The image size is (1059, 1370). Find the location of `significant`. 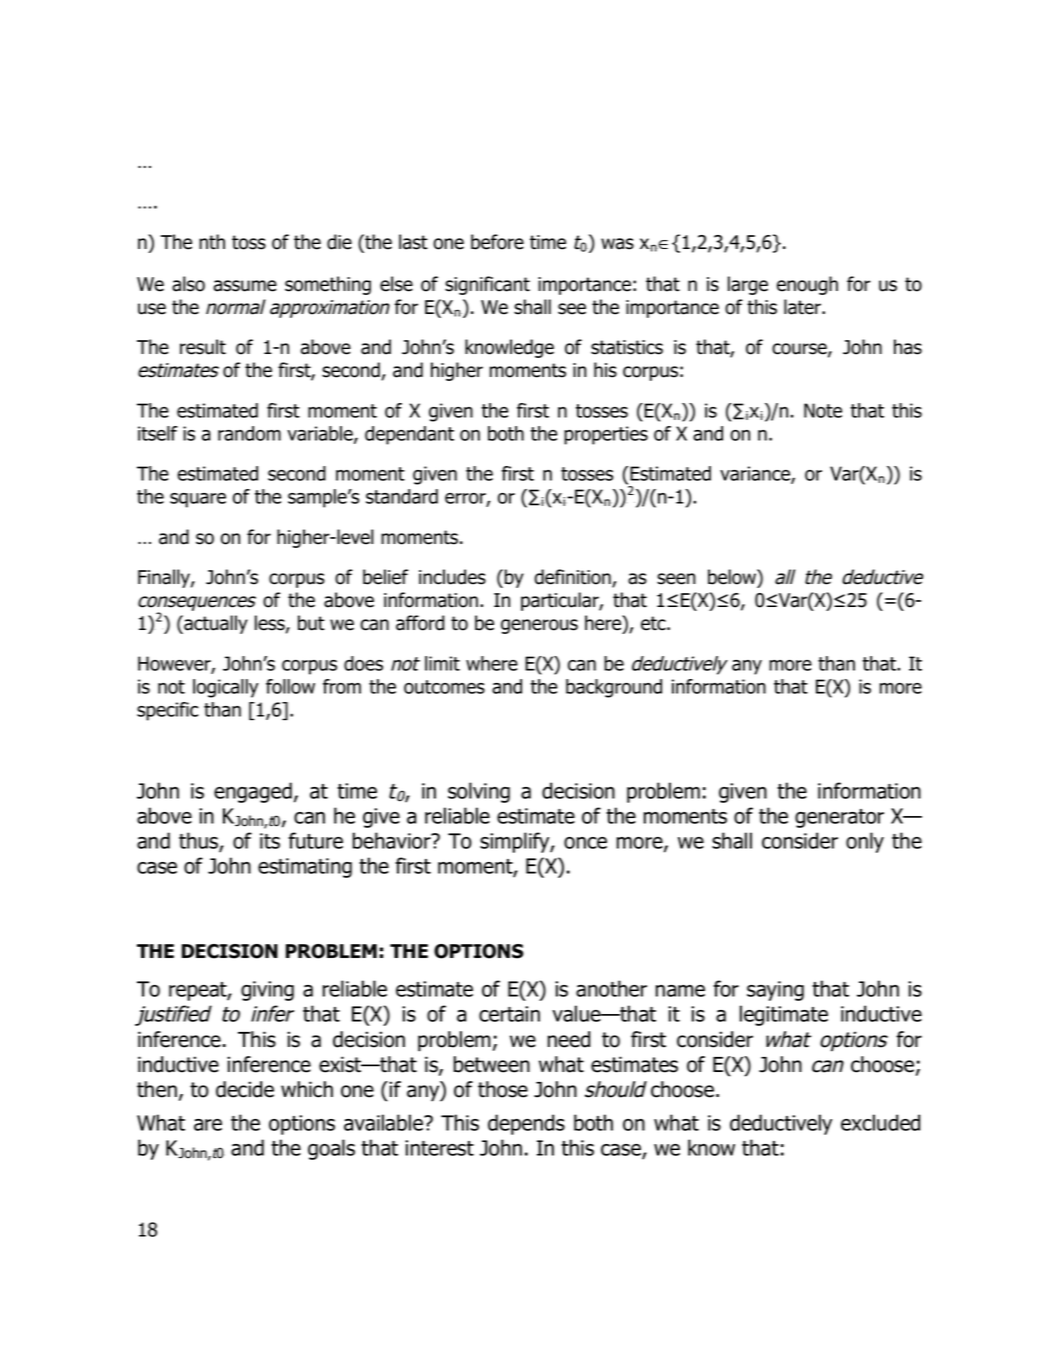

significant is located at coordinates (487, 285).
